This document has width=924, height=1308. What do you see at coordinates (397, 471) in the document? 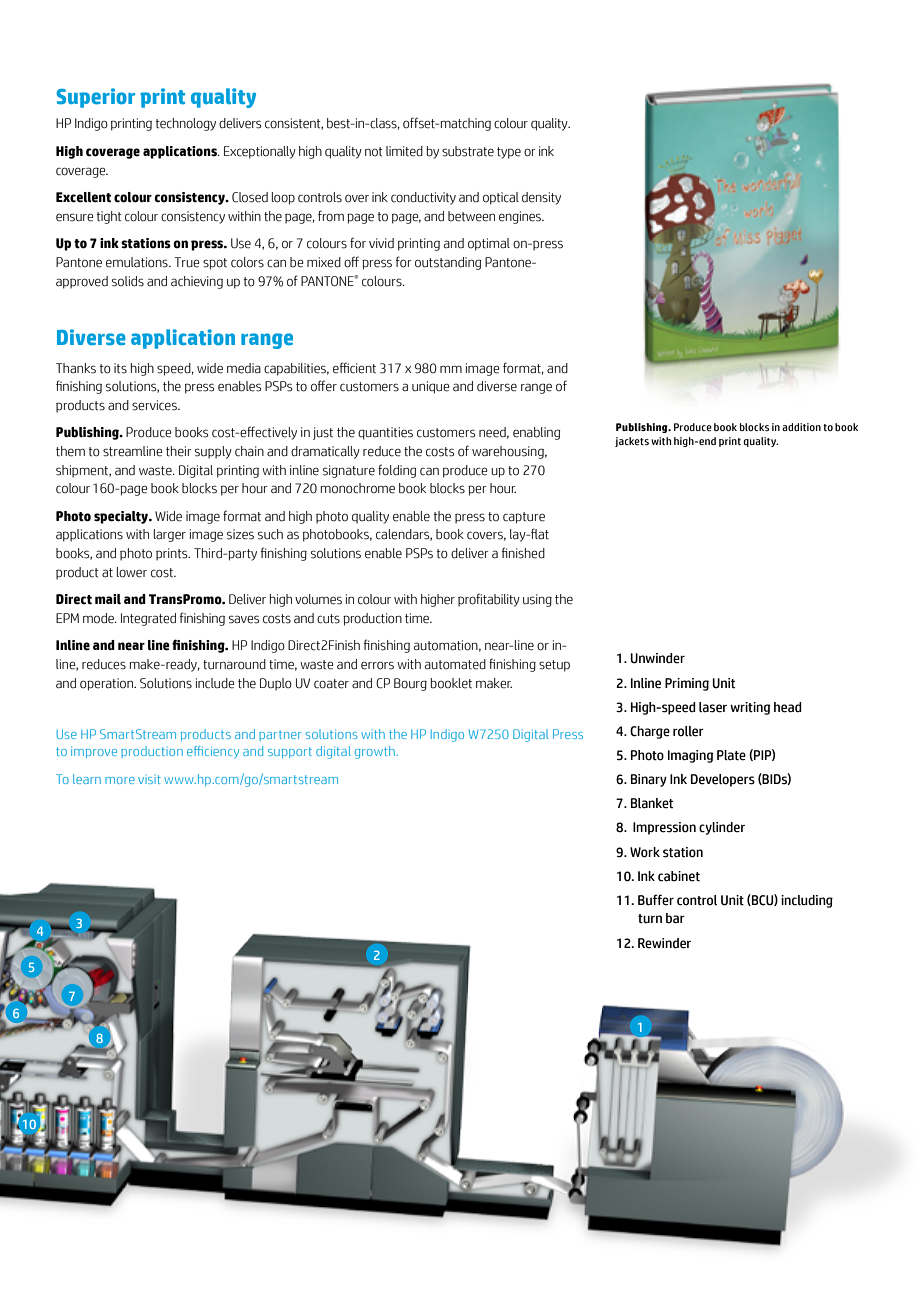
I see `folding` at bounding box center [397, 471].
